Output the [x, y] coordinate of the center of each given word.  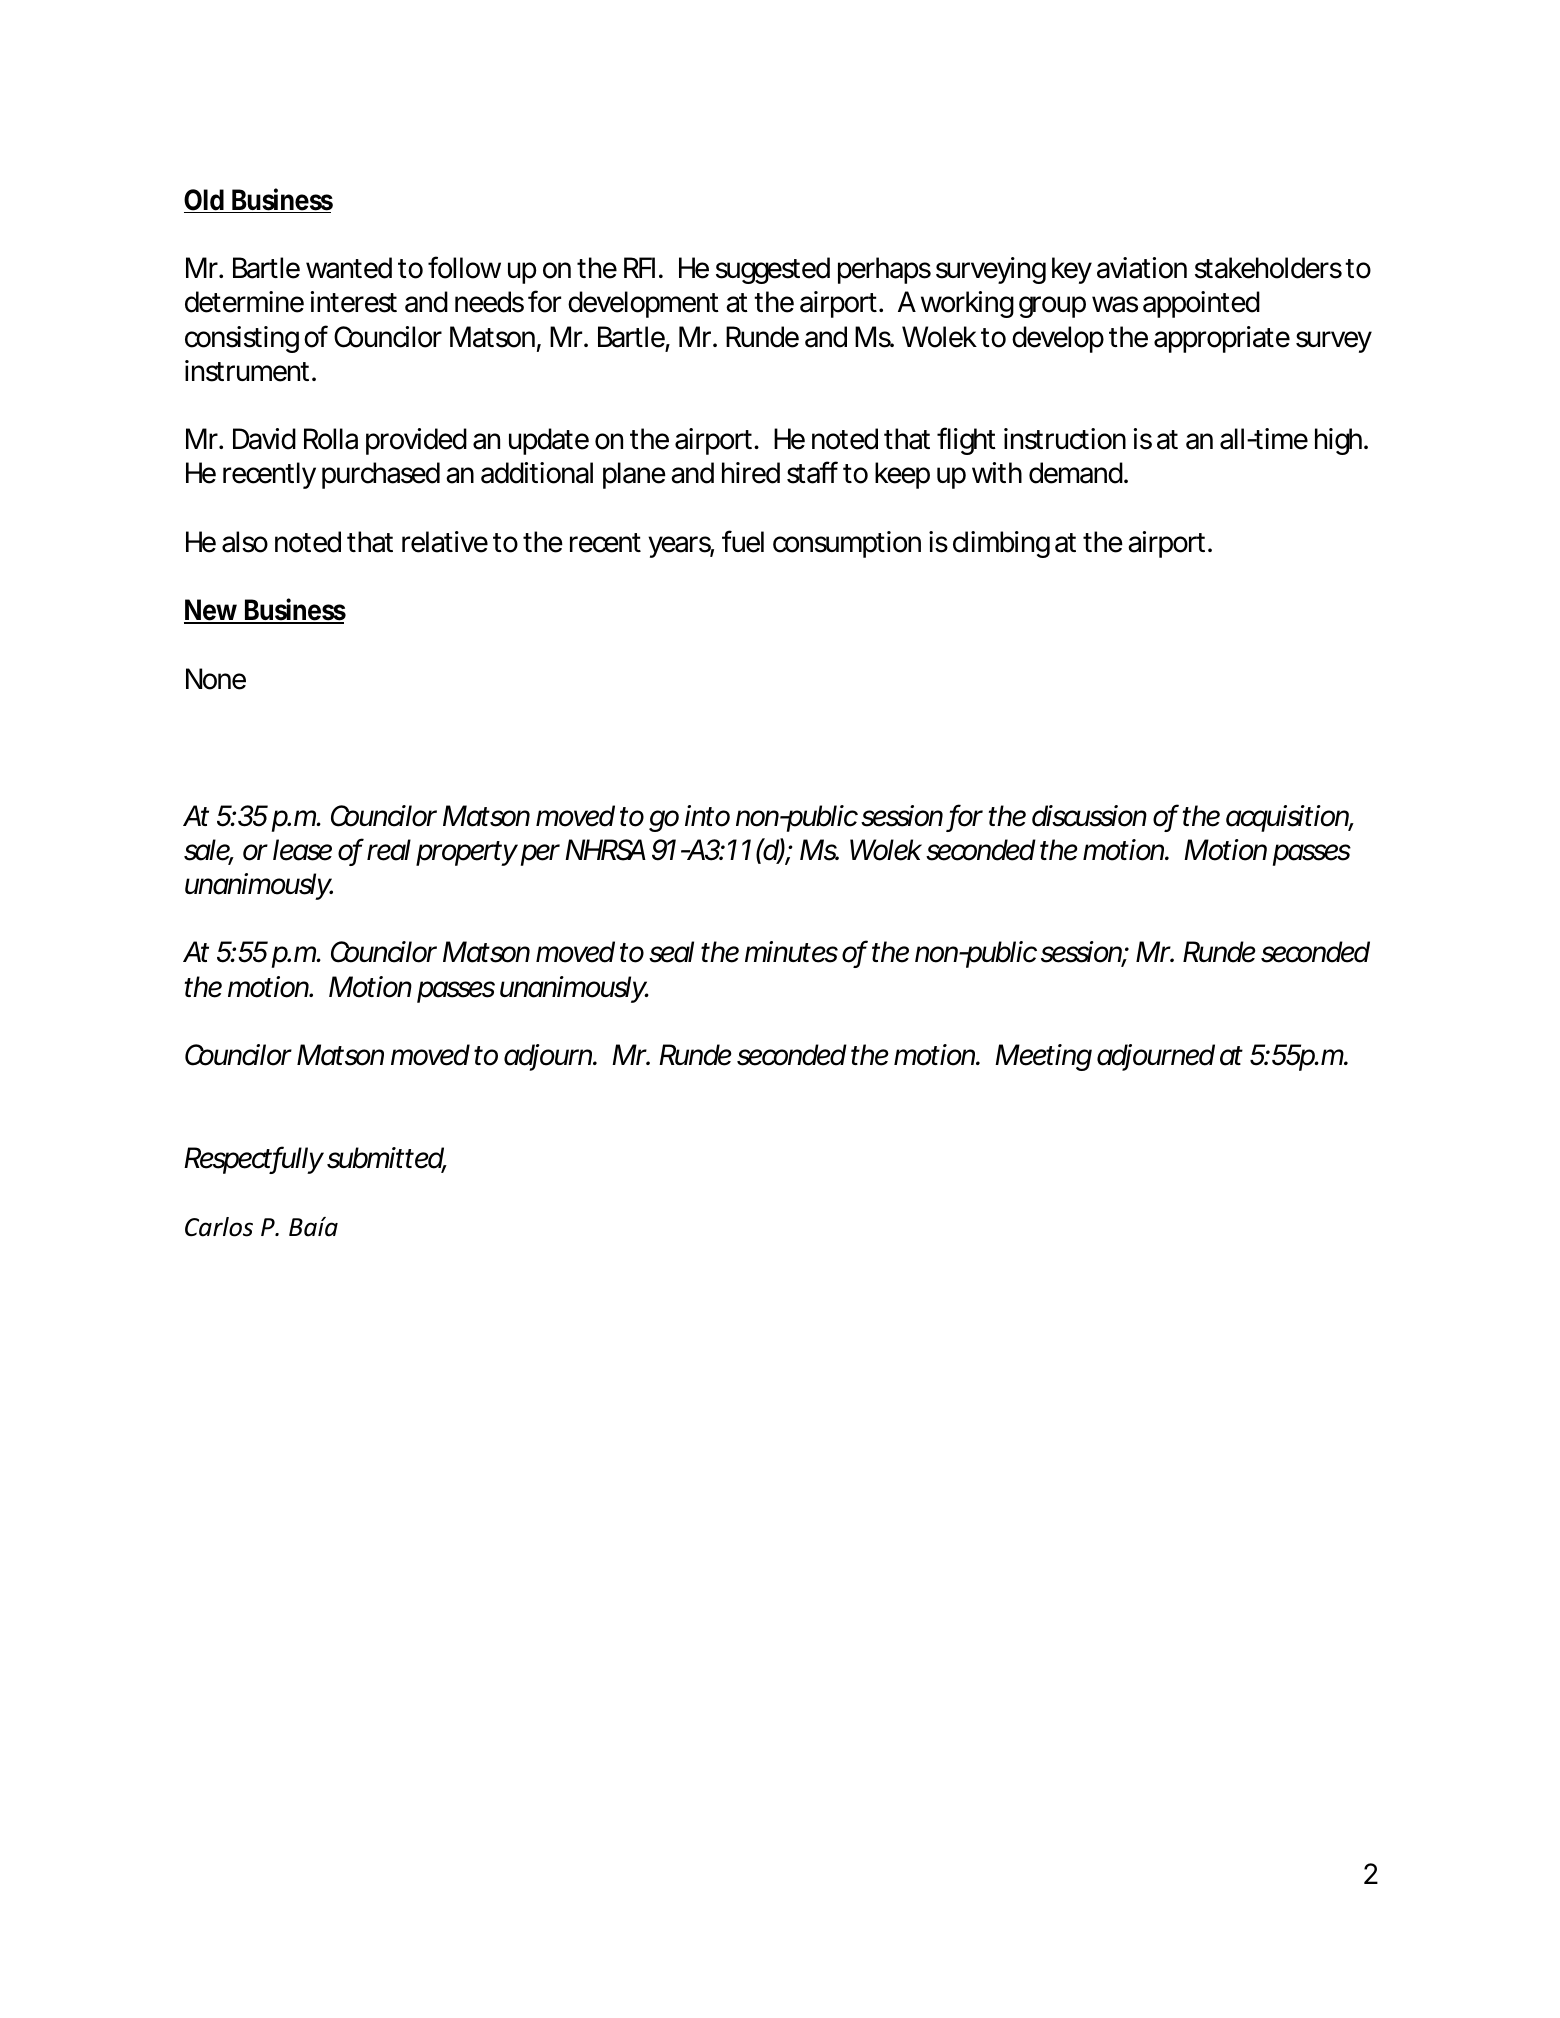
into [707, 816]
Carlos [219, 1227]
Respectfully [254, 1160]
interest [354, 302]
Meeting [1043, 1057]
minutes [791, 952]
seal [671, 952]
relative [445, 542]
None [216, 679]
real [389, 850]
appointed [1201, 304]
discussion [1089, 816]
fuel [743, 541]
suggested [773, 270]
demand [1076, 473]
